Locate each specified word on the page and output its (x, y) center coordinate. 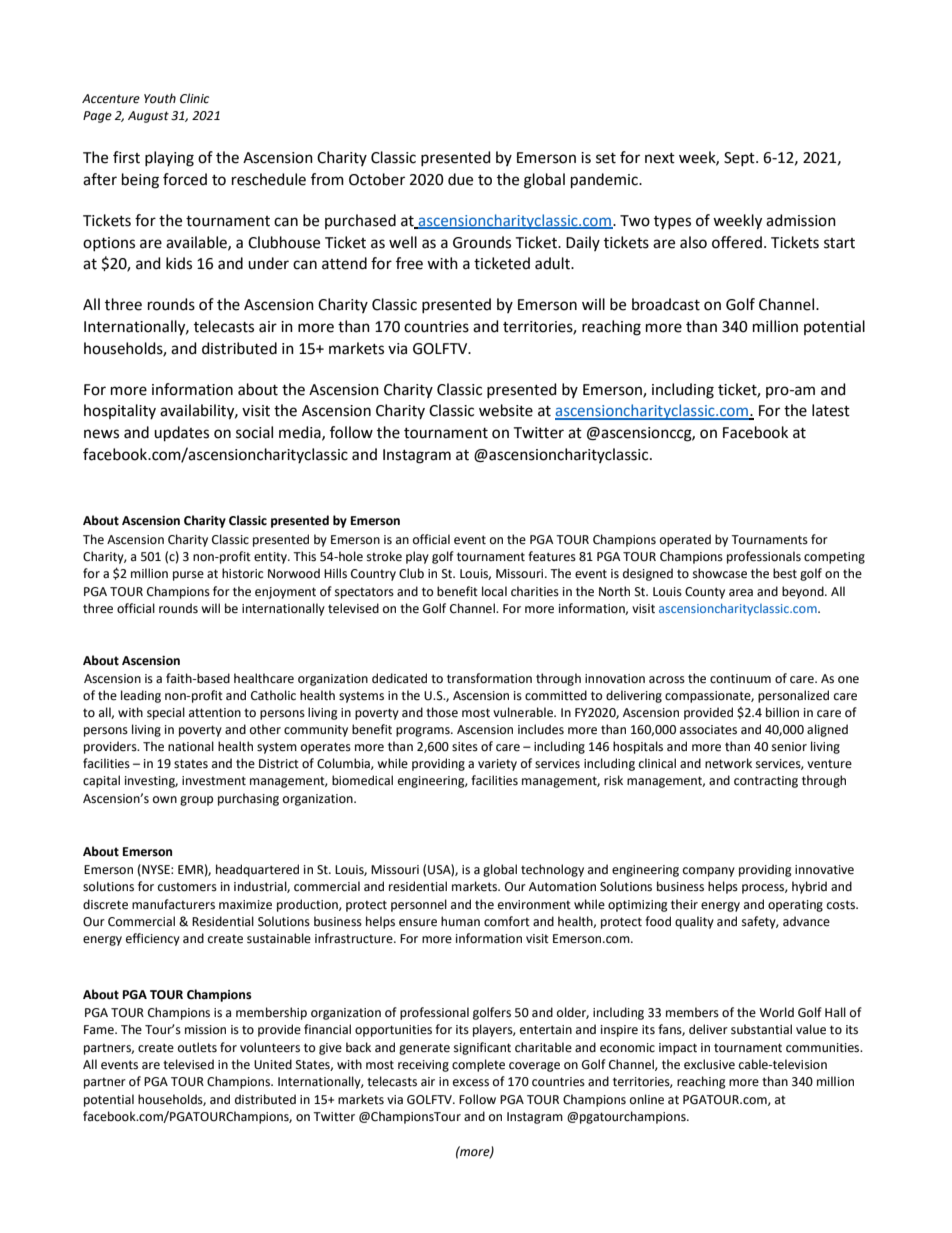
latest (831, 410)
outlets (197, 1047)
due (460, 179)
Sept (740, 159)
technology (552, 870)
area (741, 593)
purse (188, 576)
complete (478, 1065)
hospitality (120, 411)
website (506, 410)
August (148, 117)
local (494, 591)
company (709, 872)
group (196, 801)
